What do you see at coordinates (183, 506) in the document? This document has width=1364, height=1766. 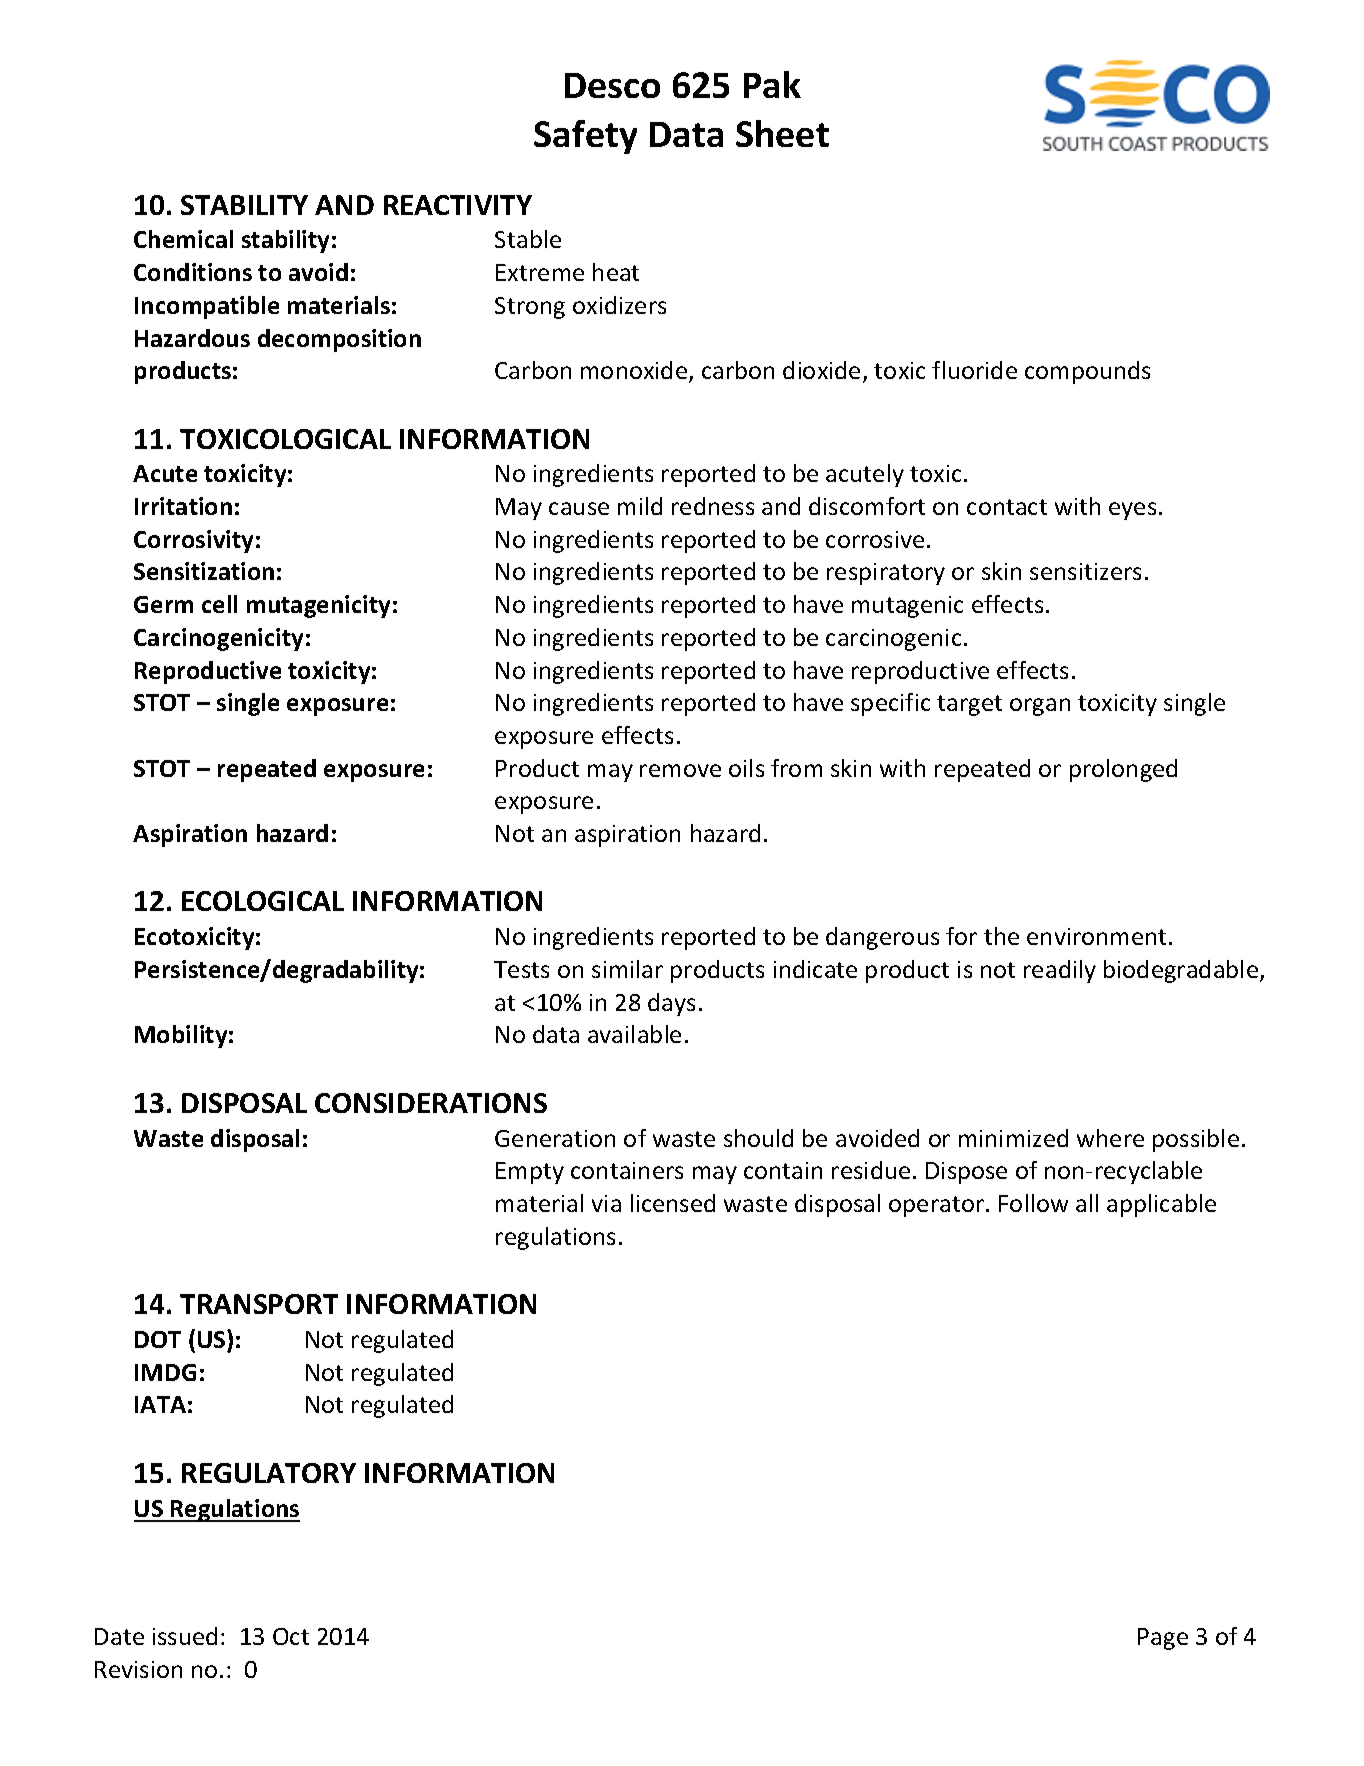 I see `Irritation` at bounding box center [183, 506].
